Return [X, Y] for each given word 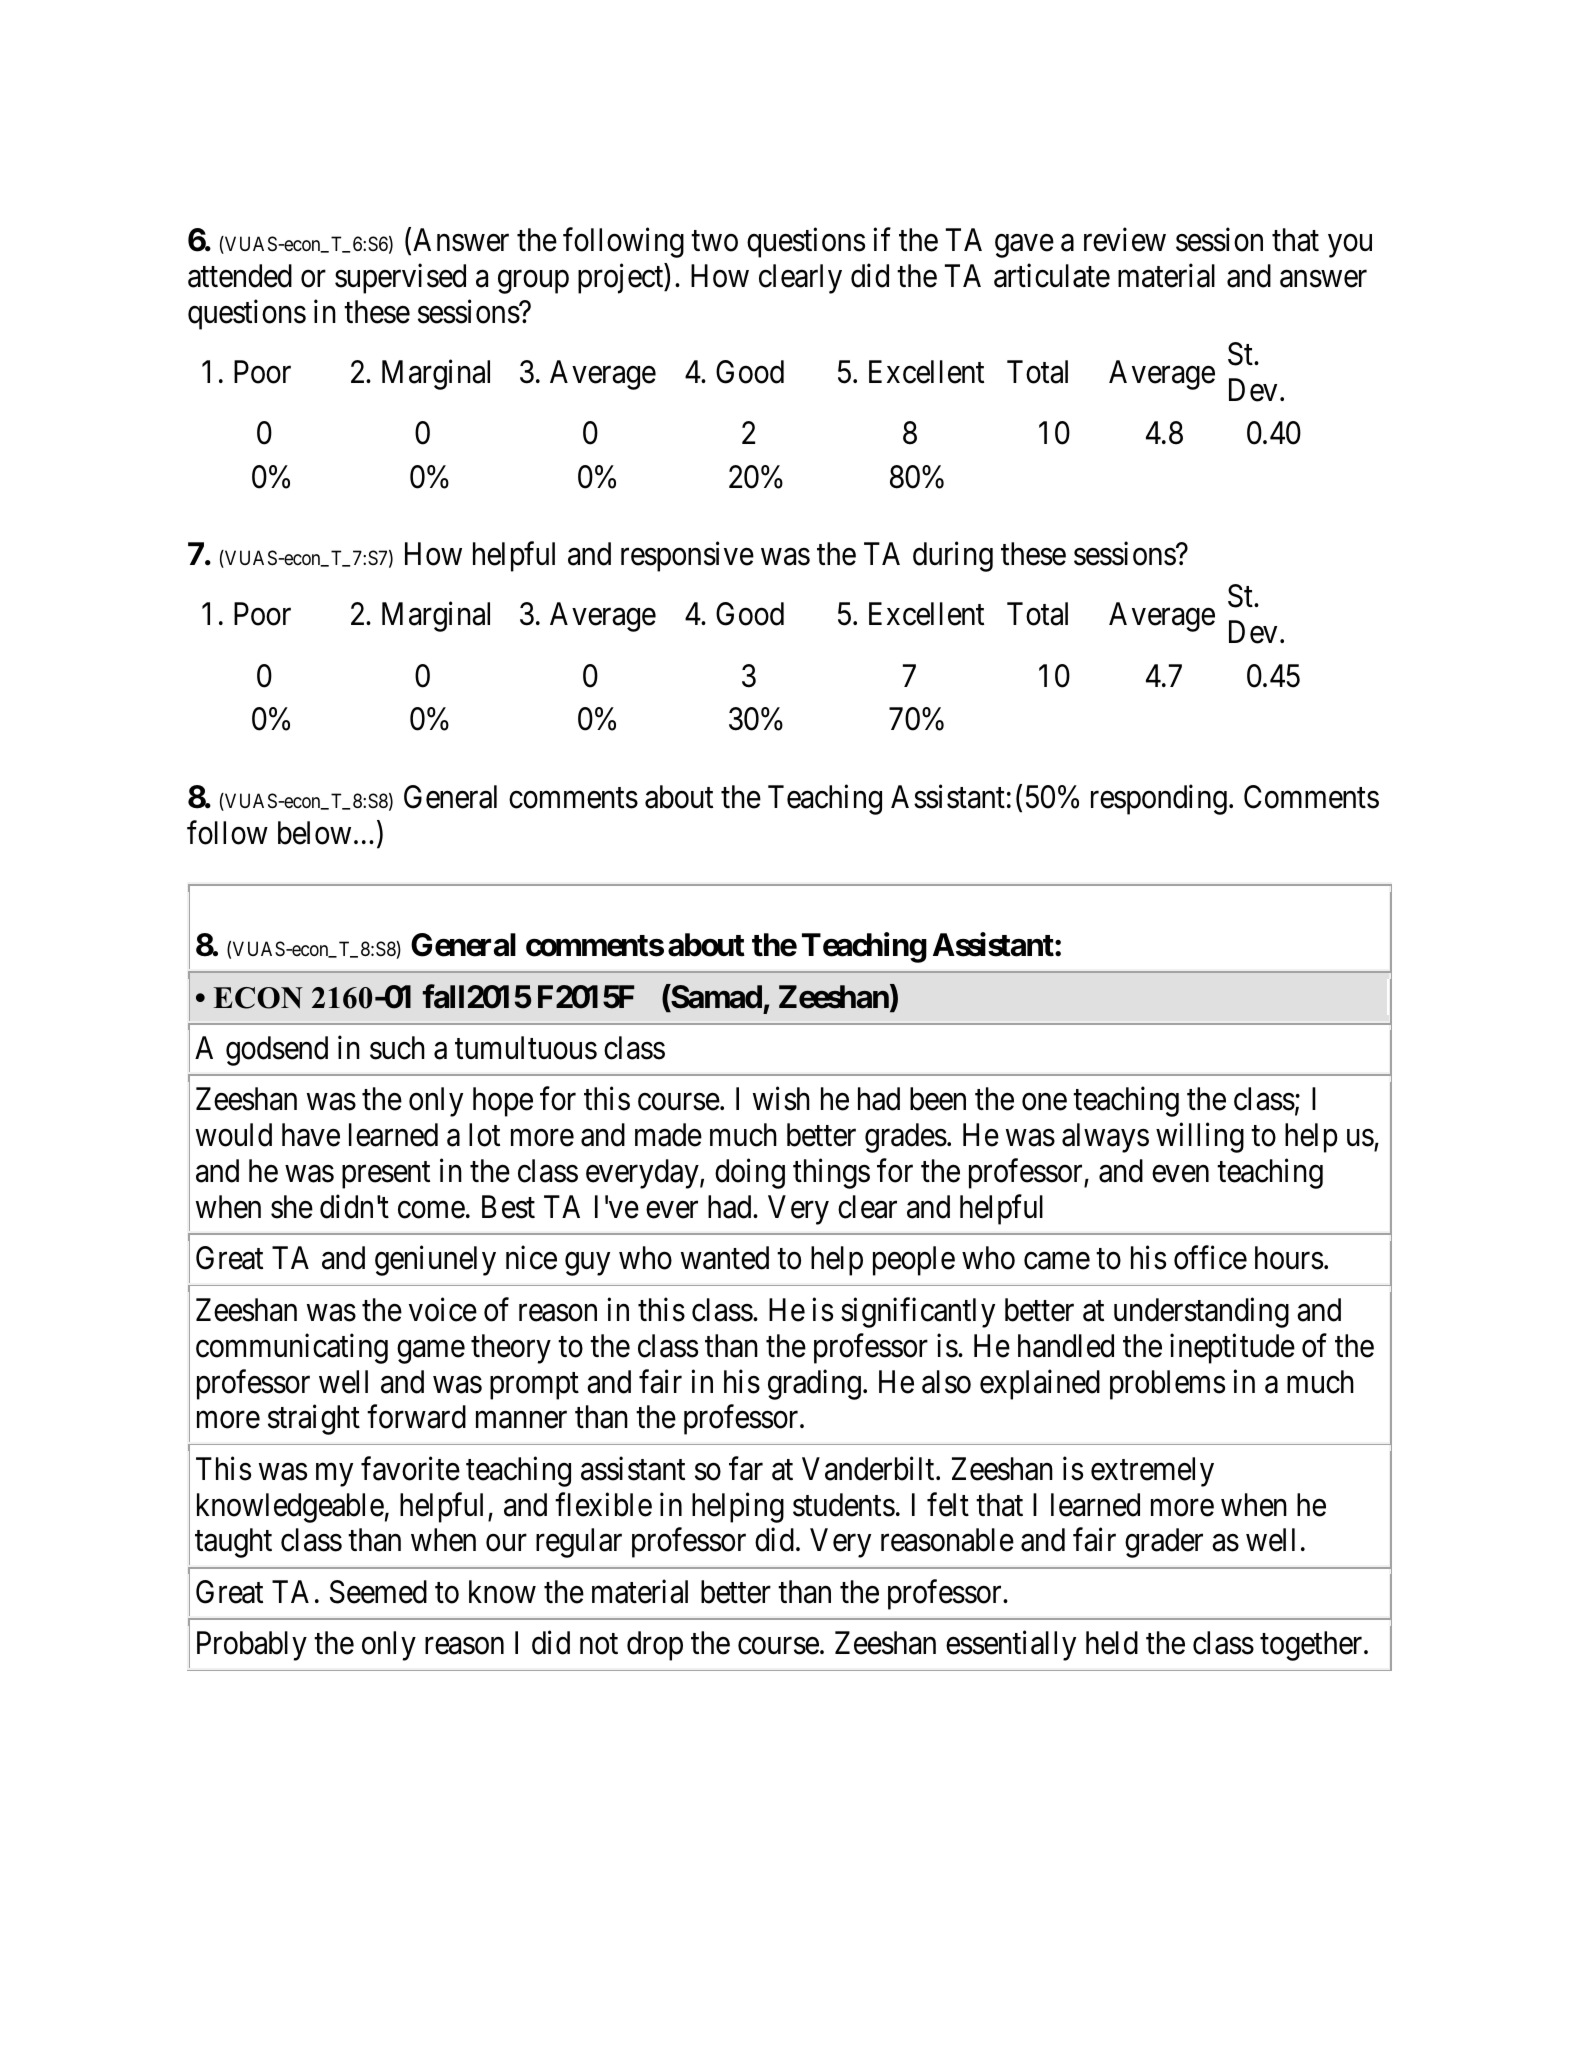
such [397, 1048]
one [1044, 1102]
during [953, 557]
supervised [400, 279]
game [431, 1352]
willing [1200, 1138]
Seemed [378, 1592]
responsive [687, 557]
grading [814, 1384]
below [314, 833]
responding [1159, 800]
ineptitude [1232, 1348]
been [938, 1099]
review [1125, 240]
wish [781, 1099]
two [714, 241]
